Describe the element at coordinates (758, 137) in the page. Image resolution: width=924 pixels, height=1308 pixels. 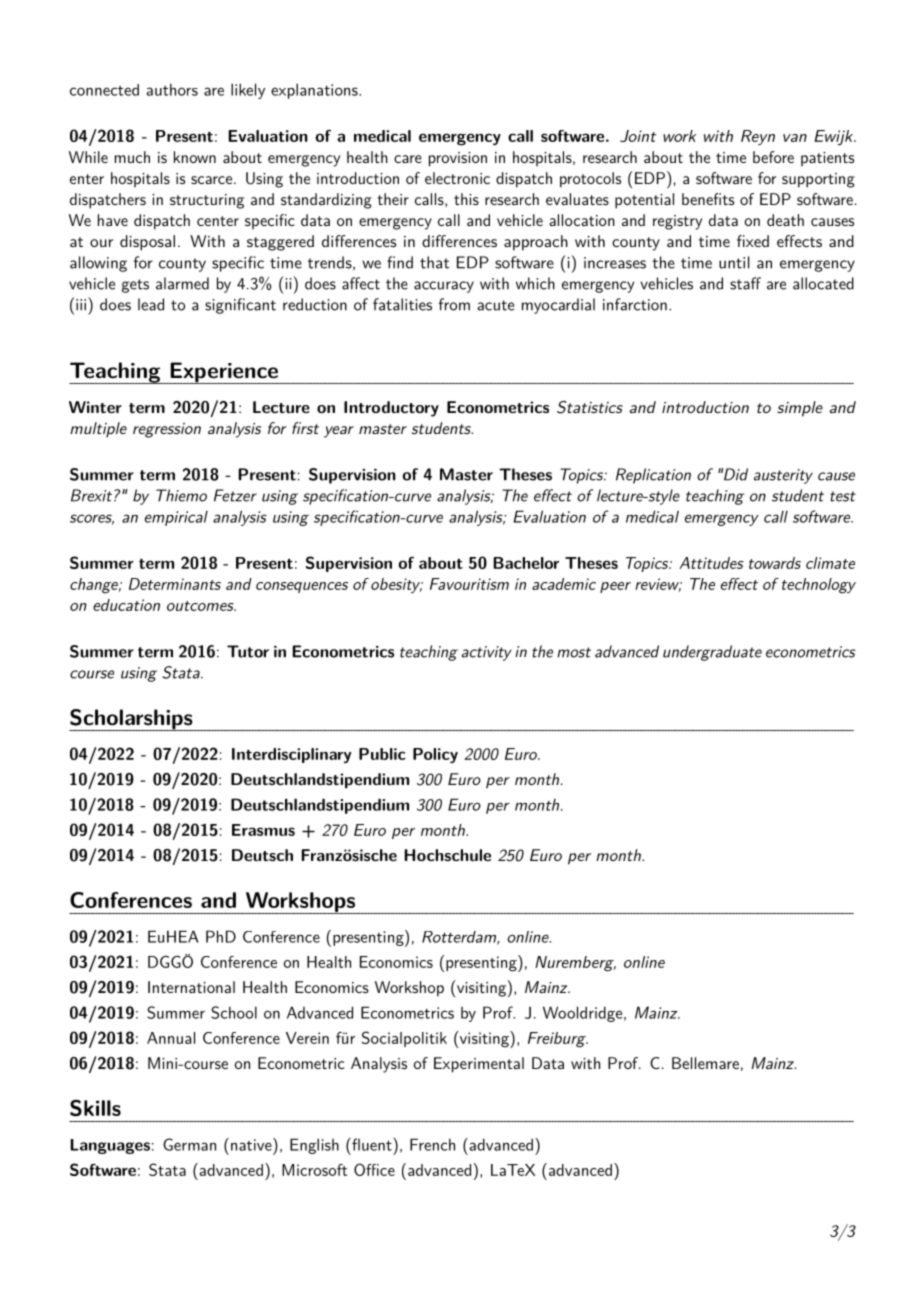
I see `Reyn` at that location.
